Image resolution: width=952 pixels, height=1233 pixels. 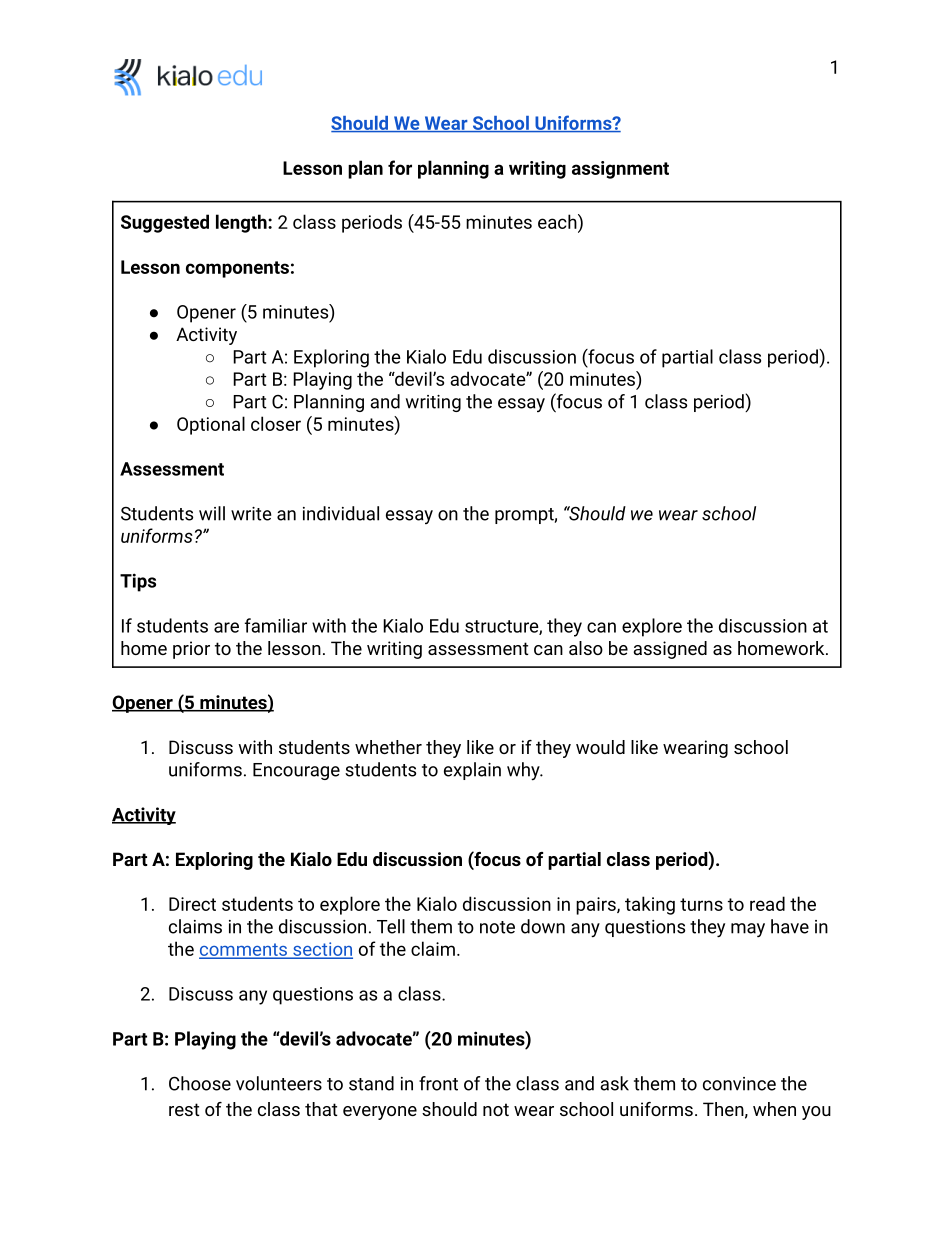 I want to click on are, so click(x=226, y=627).
